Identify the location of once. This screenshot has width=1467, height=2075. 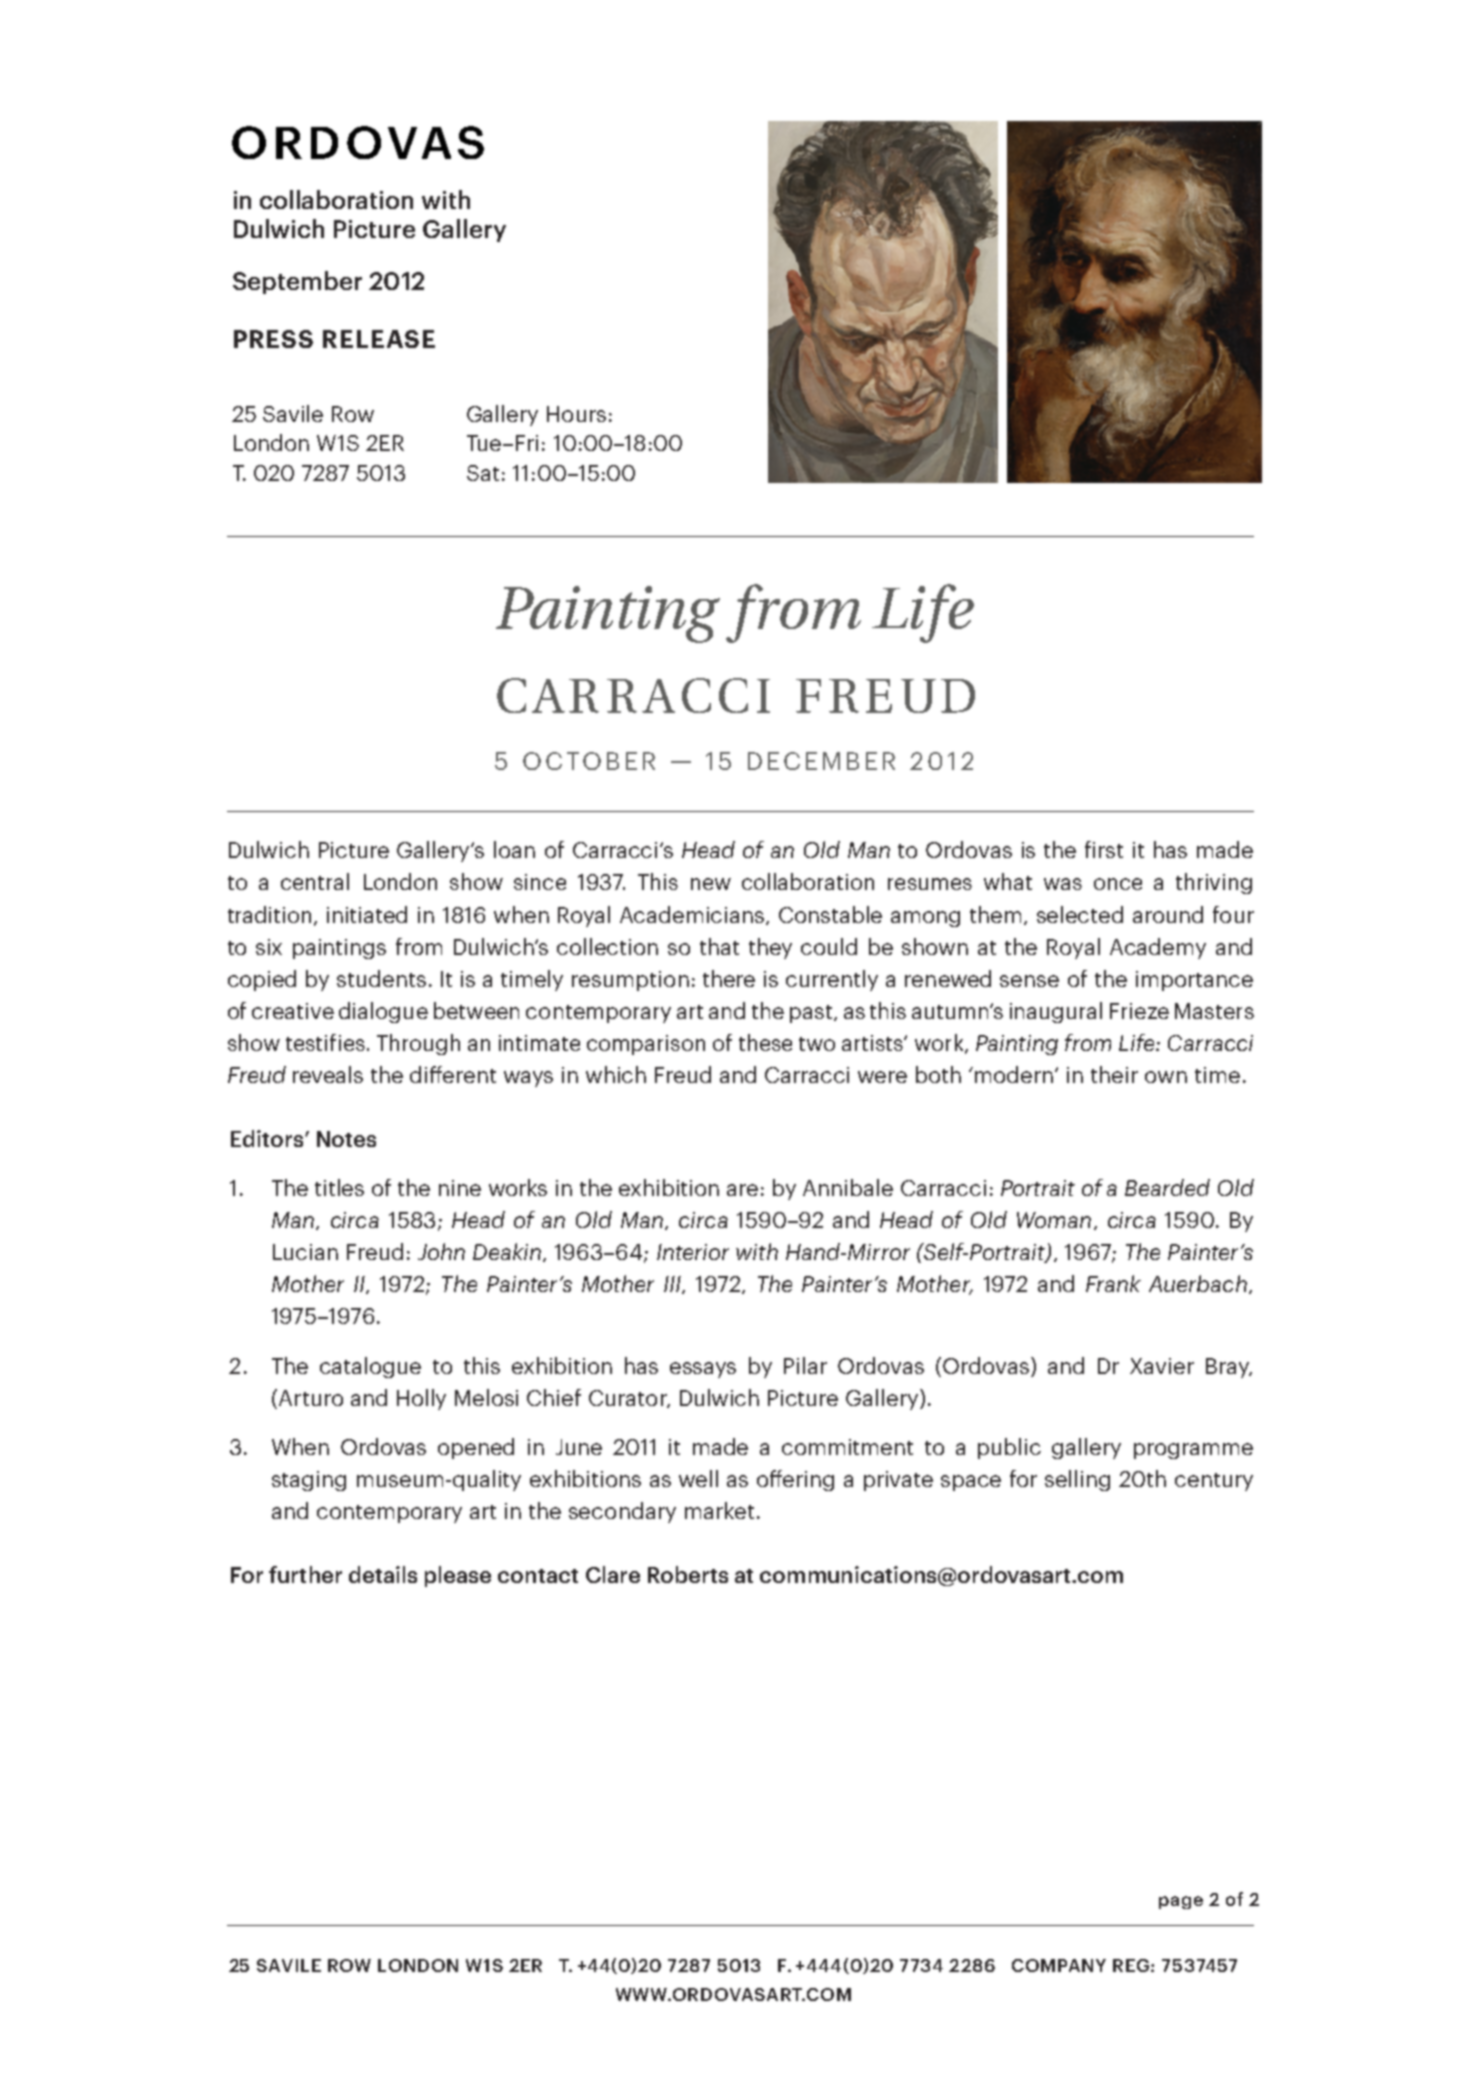
(1118, 884).
